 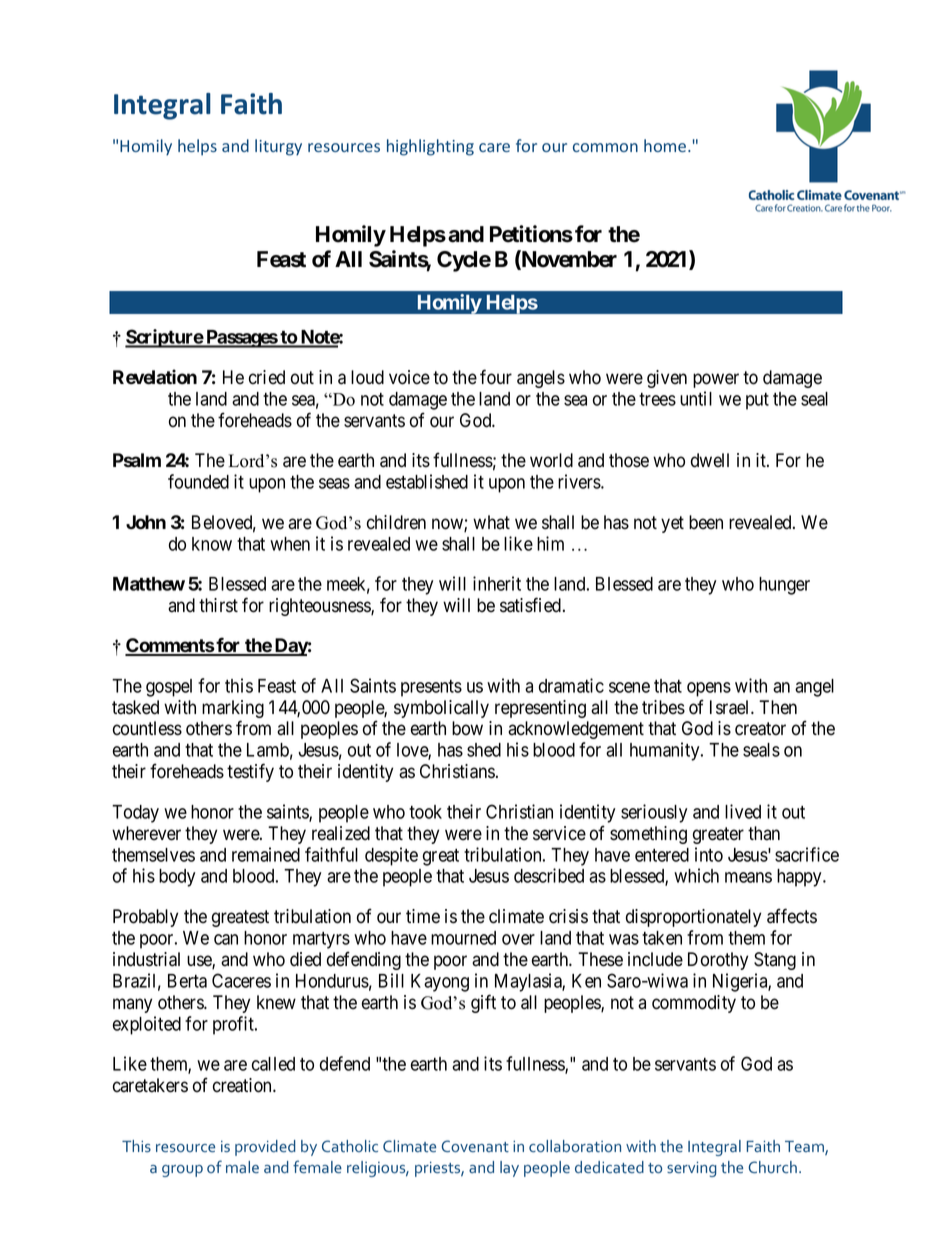 What do you see at coordinates (491, 522) in the document?
I see `what` at bounding box center [491, 522].
